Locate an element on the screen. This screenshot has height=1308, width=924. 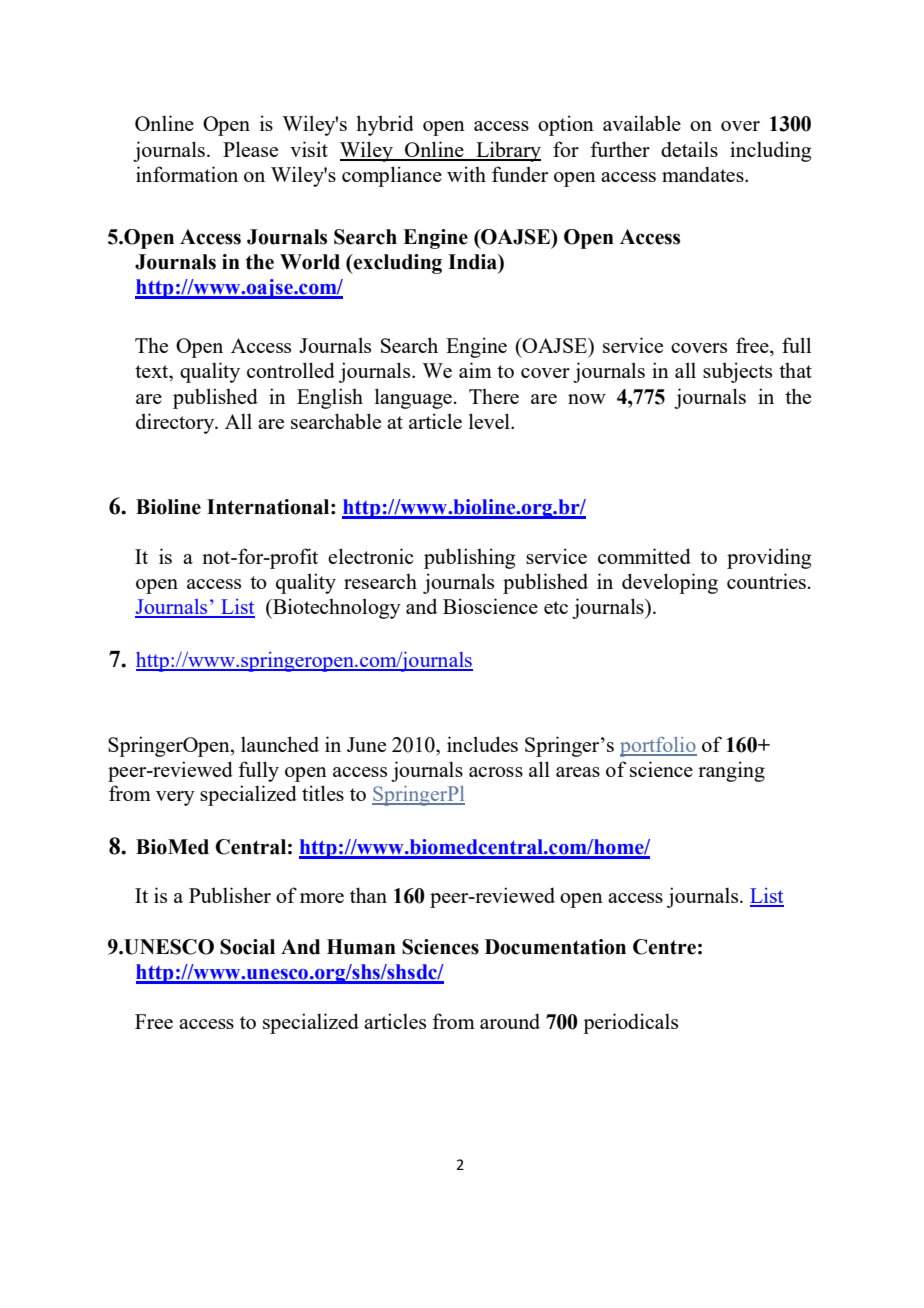
Library is located at coordinates (507, 151).
